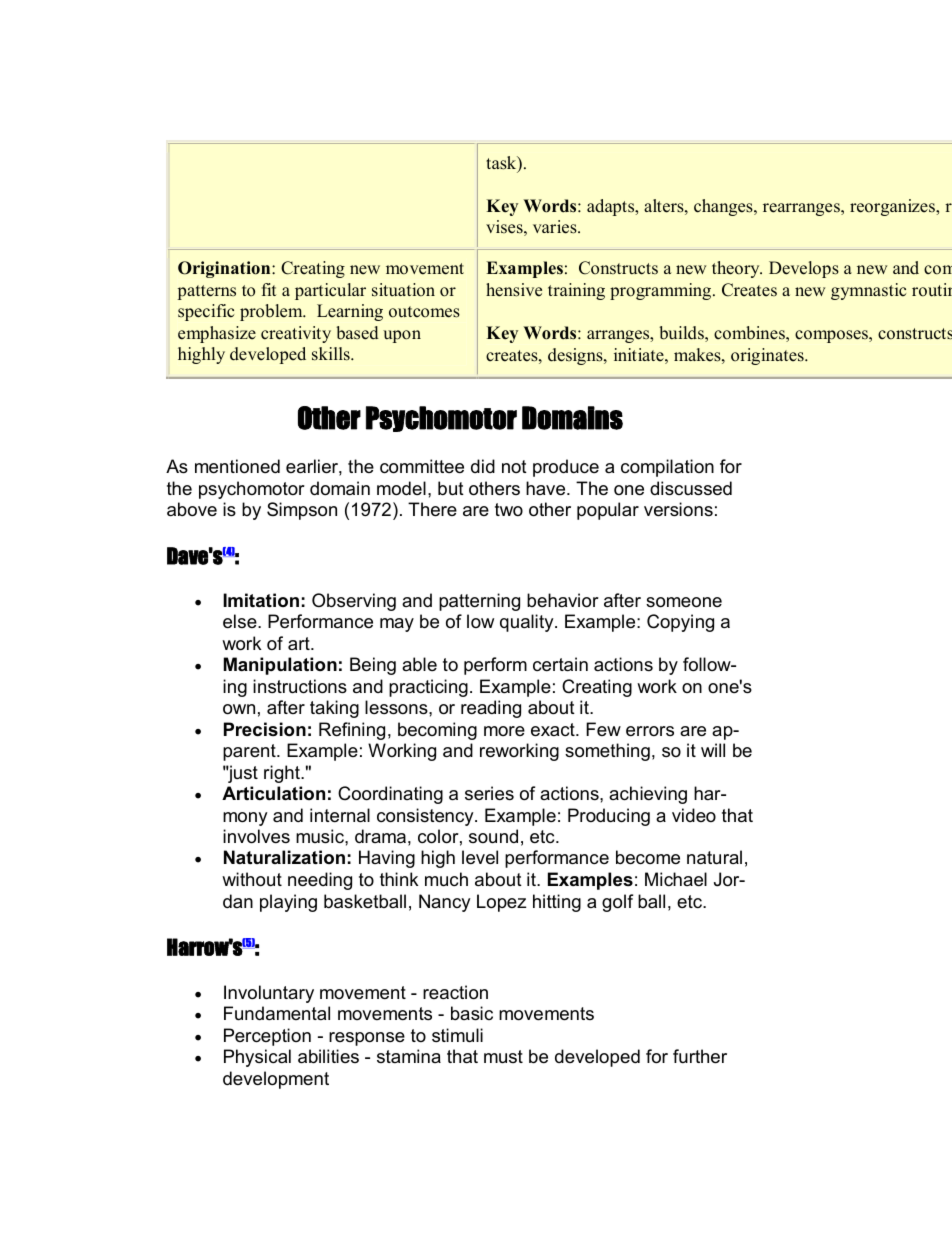 The width and height of the screenshot is (952, 1233). I want to click on Precision, so click(265, 729).
